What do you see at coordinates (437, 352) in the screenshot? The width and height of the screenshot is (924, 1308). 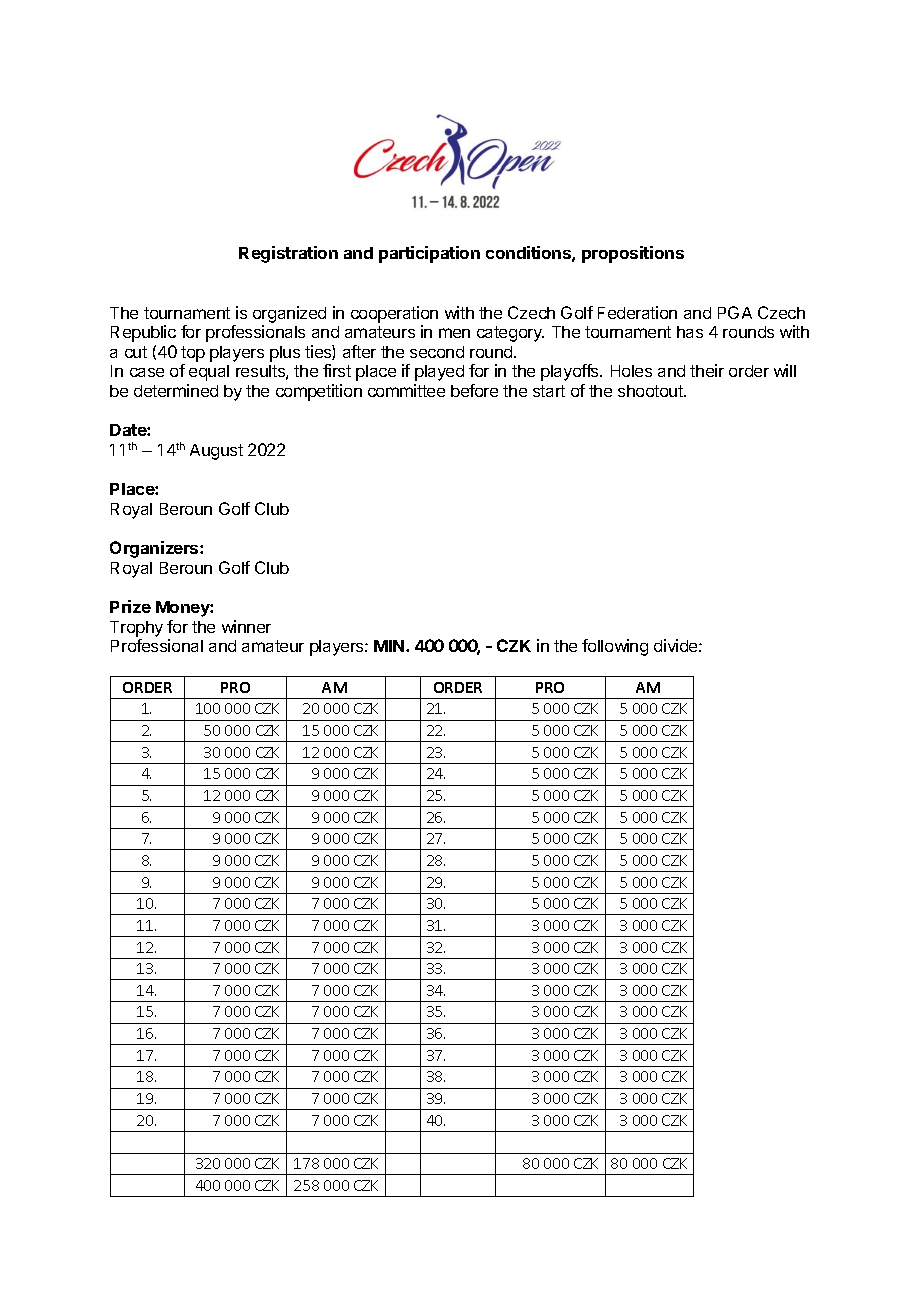 I see `second` at bounding box center [437, 352].
